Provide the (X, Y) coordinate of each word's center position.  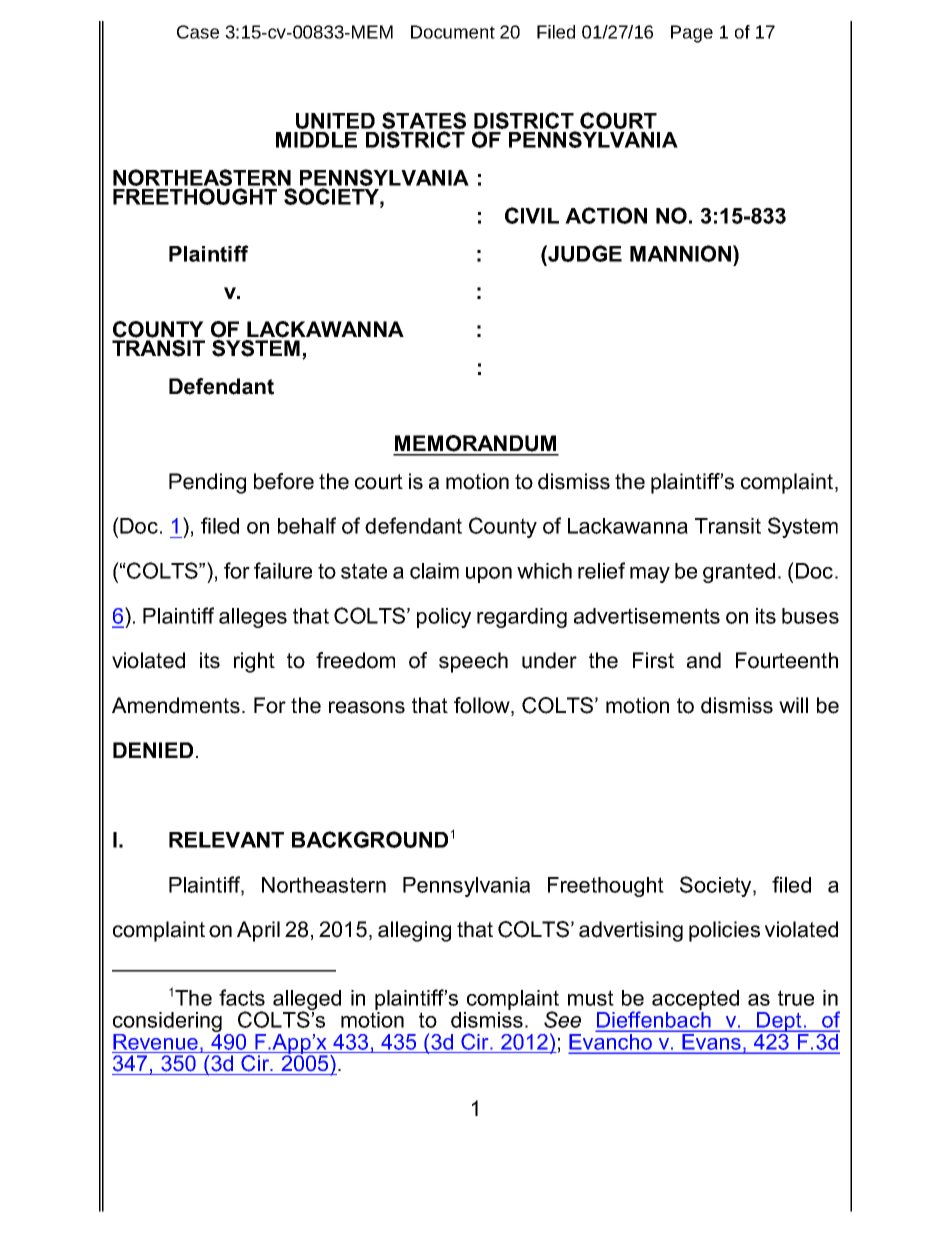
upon (489, 575)
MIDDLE (316, 140)
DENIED (153, 750)
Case (198, 32)
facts (242, 997)
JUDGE (584, 253)
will (793, 705)
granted (739, 573)
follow (483, 706)
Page (692, 34)
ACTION (606, 215)
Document (453, 32)
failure (283, 570)
